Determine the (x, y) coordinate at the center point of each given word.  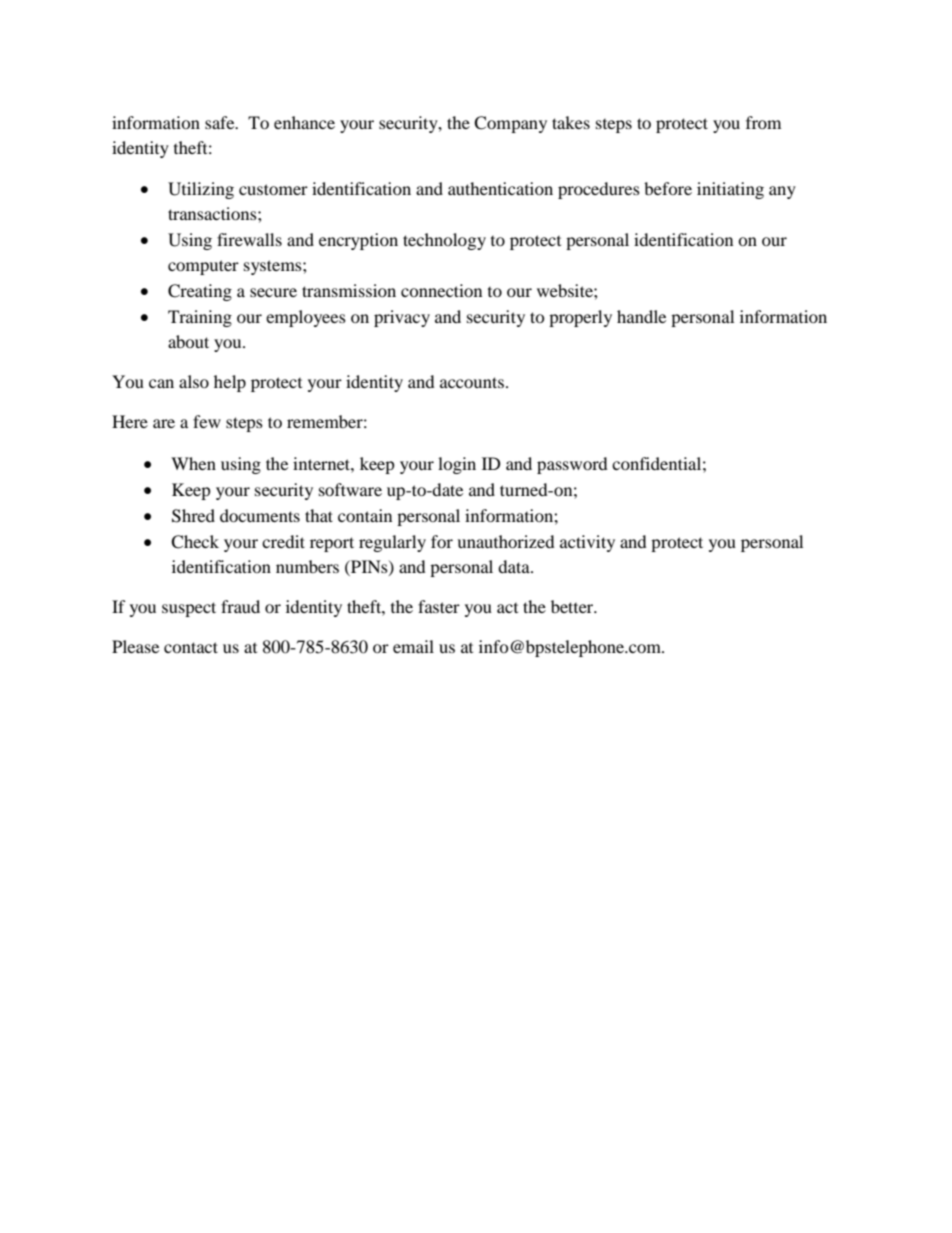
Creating (200, 292)
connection (441, 290)
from (763, 122)
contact (191, 647)
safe (221, 122)
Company (510, 124)
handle (641, 316)
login (457, 465)
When (193, 463)
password (572, 465)
